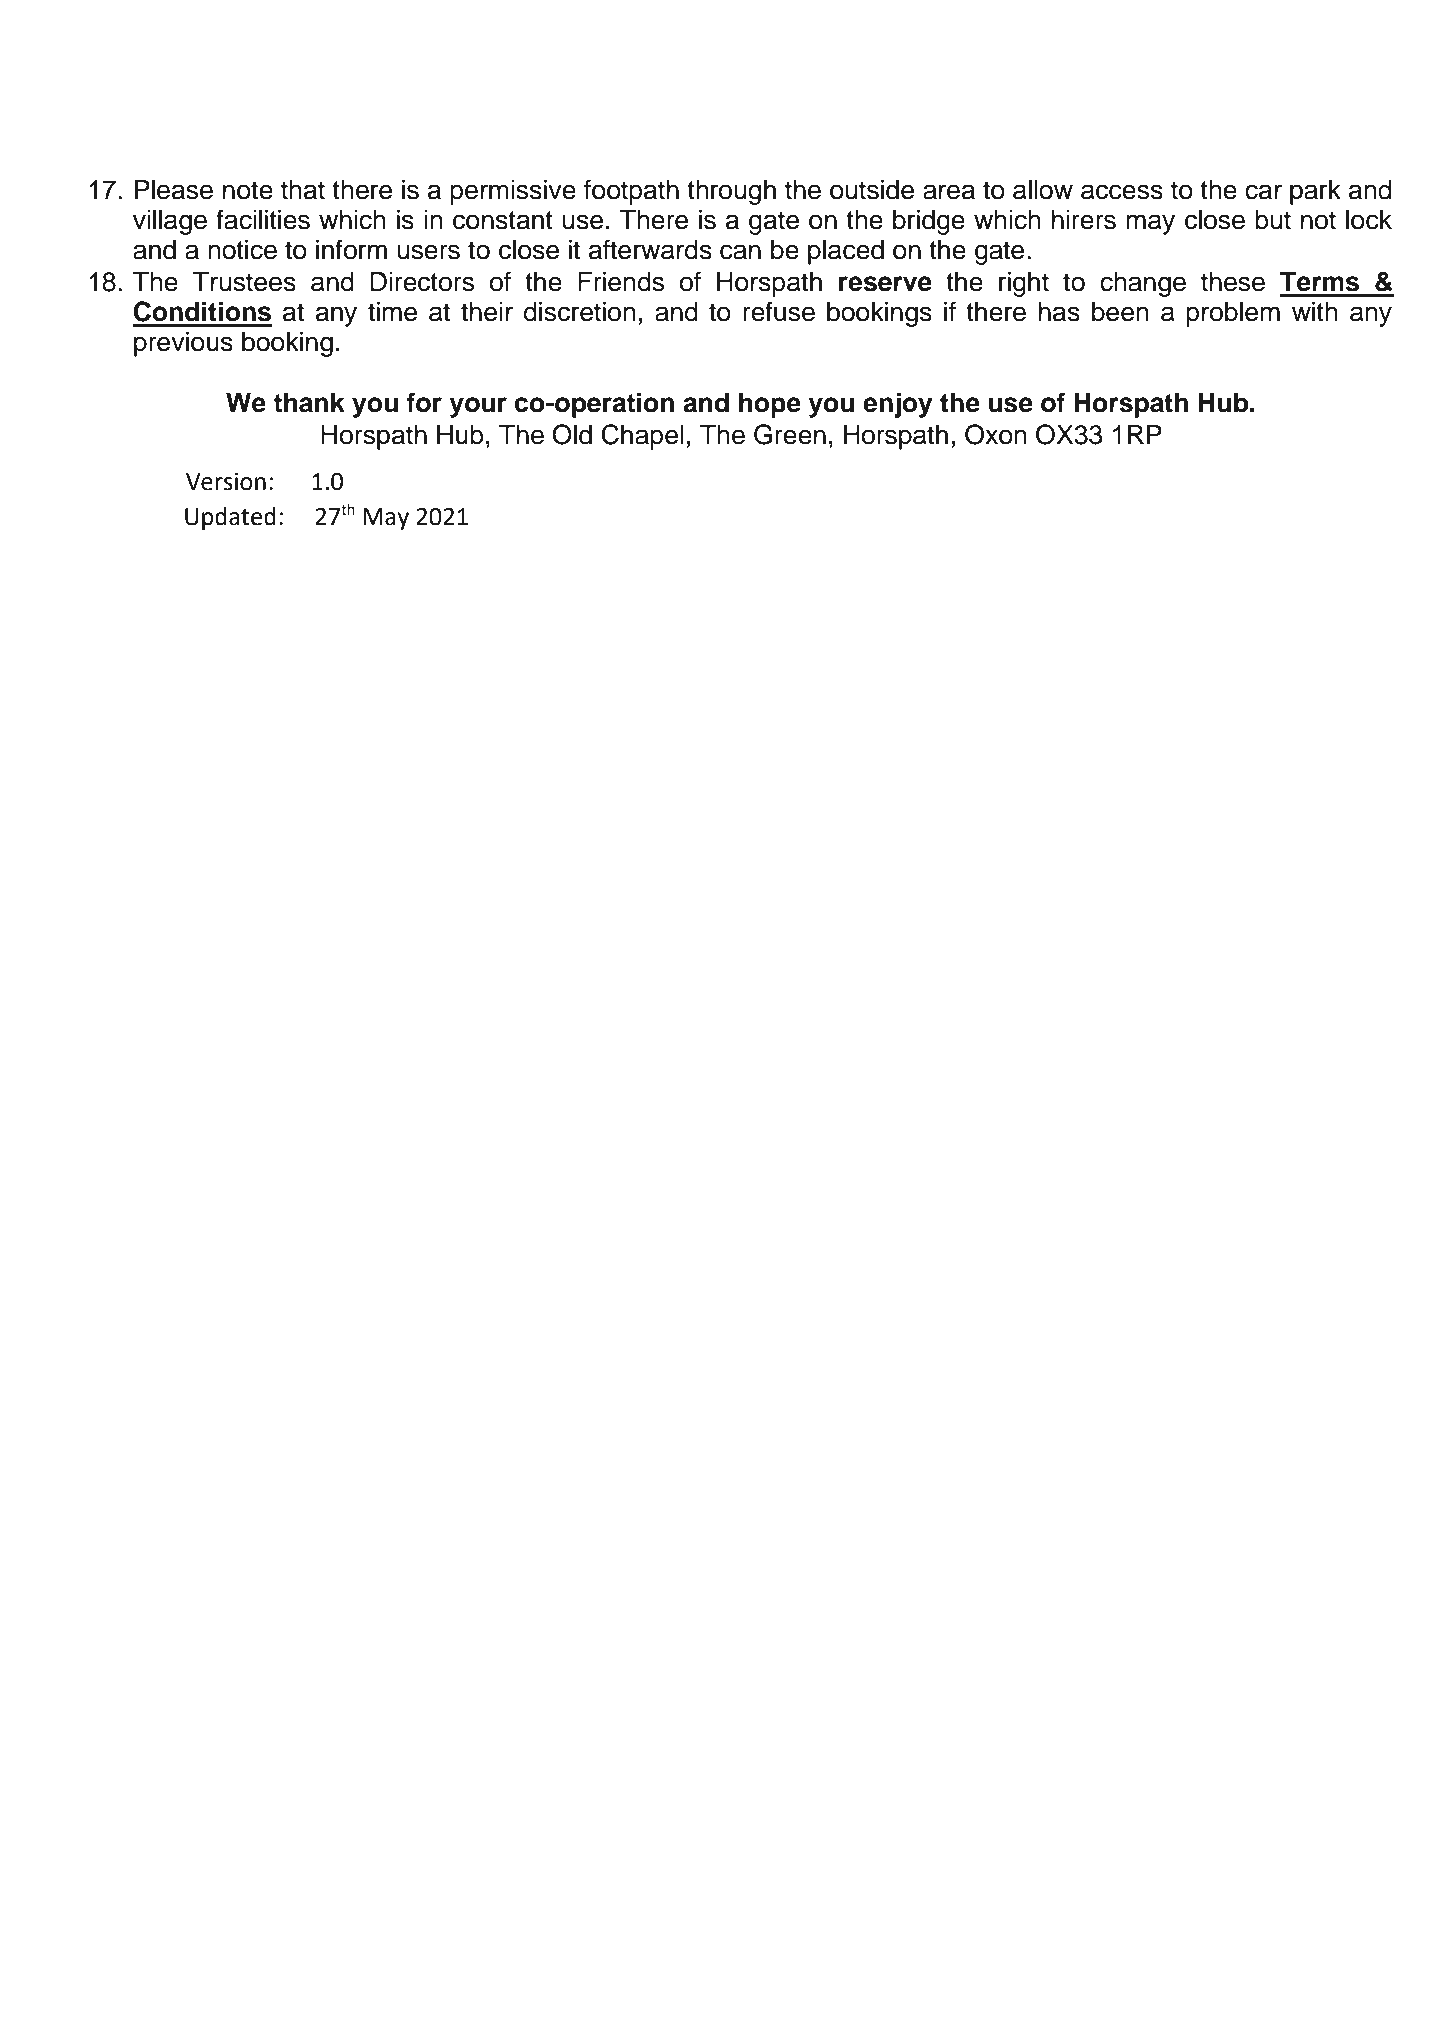 The height and width of the screenshot is (2035, 1439). What do you see at coordinates (183, 344) in the screenshot?
I see `previous` at bounding box center [183, 344].
